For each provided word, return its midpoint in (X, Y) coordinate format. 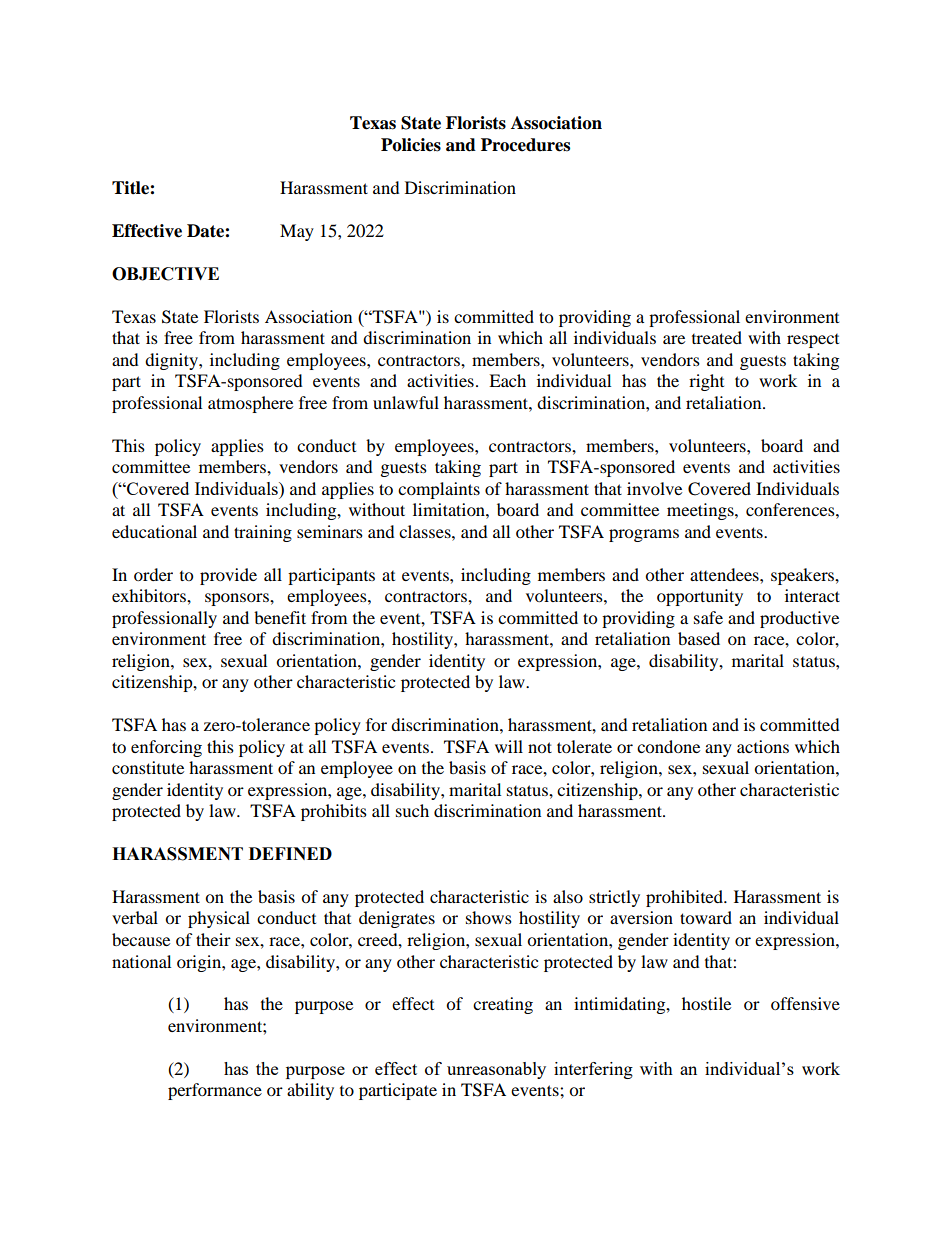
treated (717, 337)
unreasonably (496, 1070)
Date (206, 231)
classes (426, 531)
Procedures (525, 145)
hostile (706, 1003)
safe (708, 617)
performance (215, 1091)
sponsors (238, 599)
